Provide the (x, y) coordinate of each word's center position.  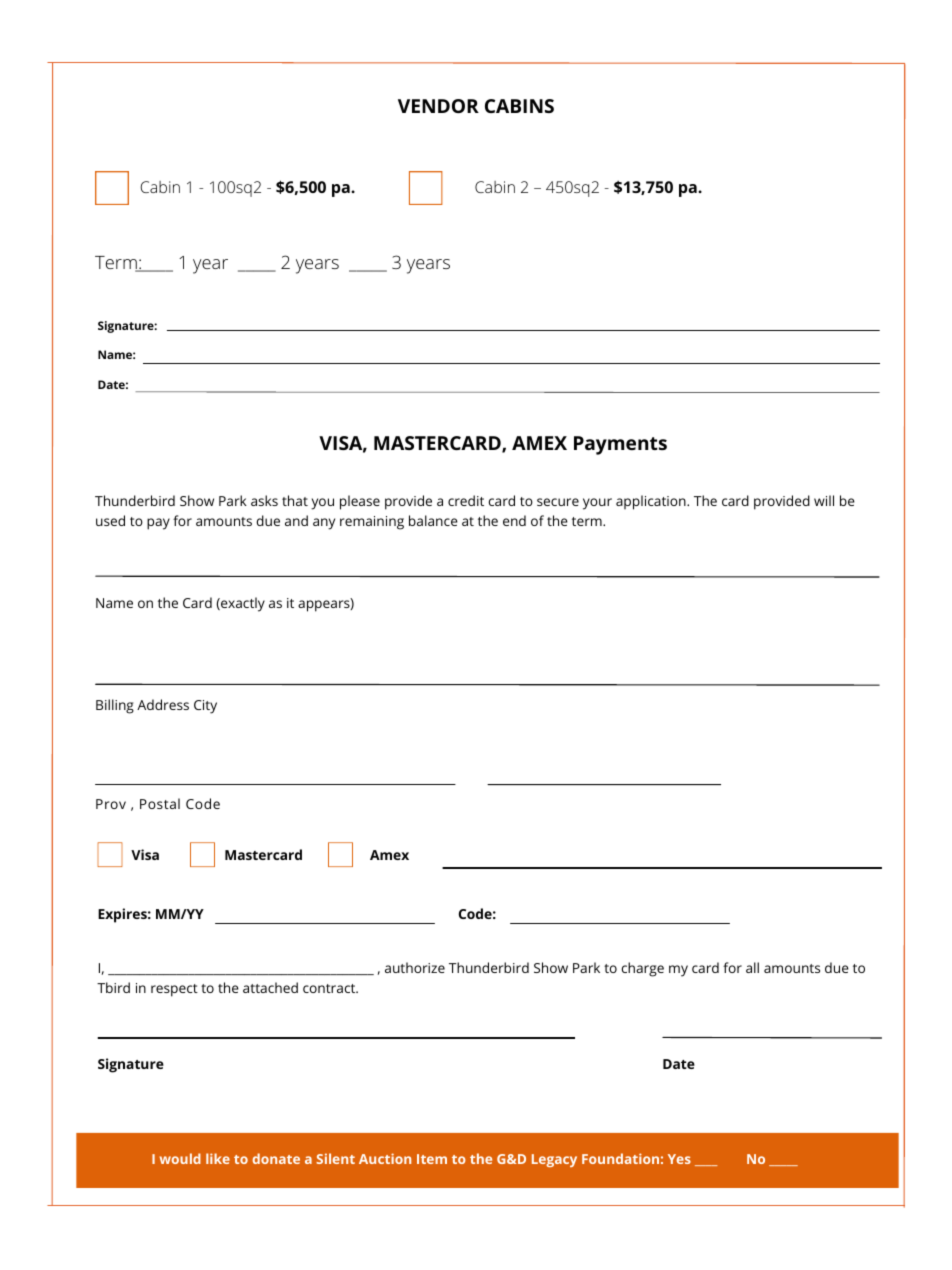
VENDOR (438, 106)
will (824, 500)
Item (432, 1159)
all (752, 967)
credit (466, 500)
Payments (620, 445)
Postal (160, 803)
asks (264, 500)
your (597, 504)
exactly (242, 604)
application (652, 502)
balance (433, 520)
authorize (415, 967)
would (180, 1158)
